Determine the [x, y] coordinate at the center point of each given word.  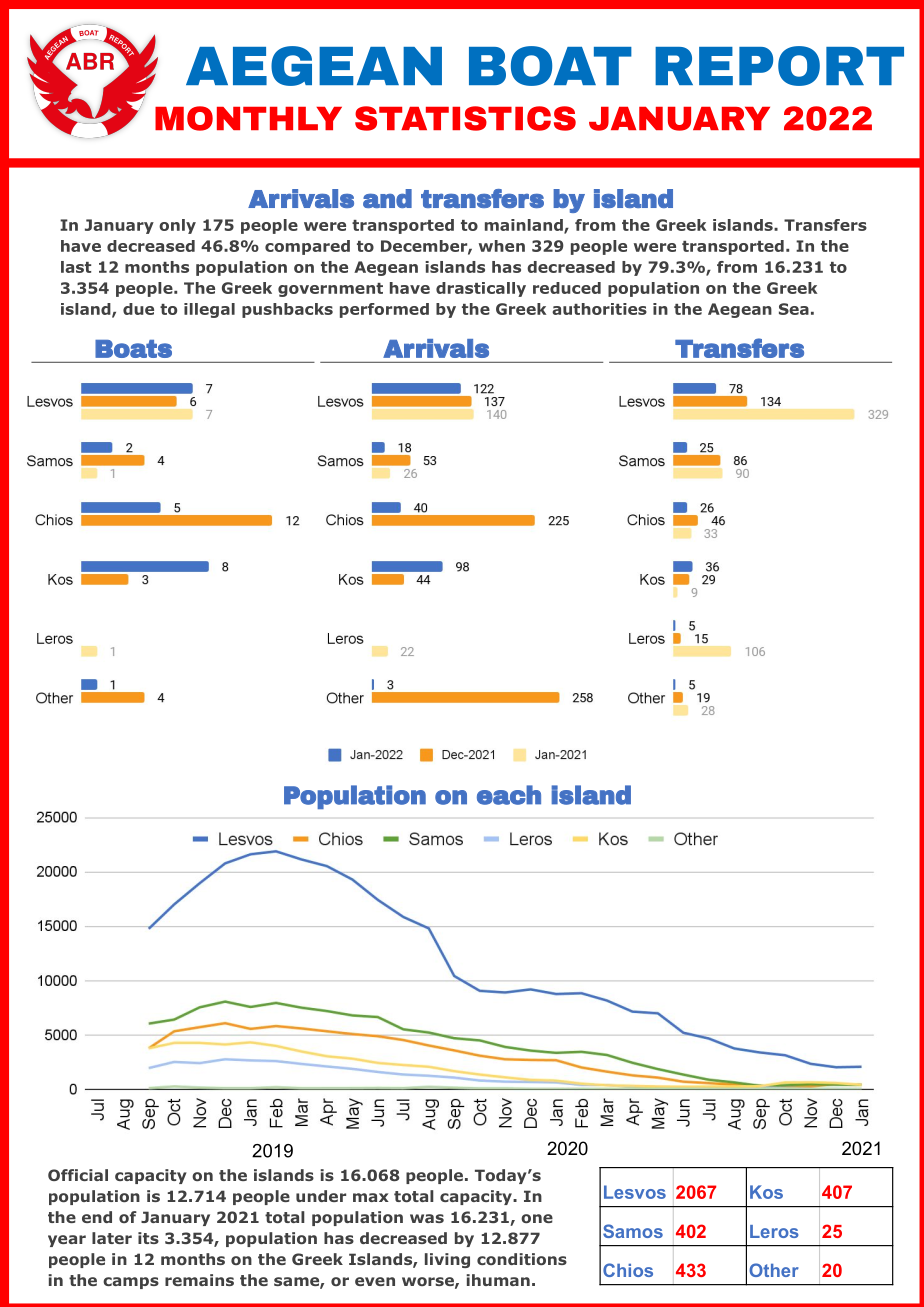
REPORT [779, 66]
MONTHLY [248, 118]
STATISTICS [465, 118]
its [148, 1238]
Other [774, 1270]
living [447, 1260]
